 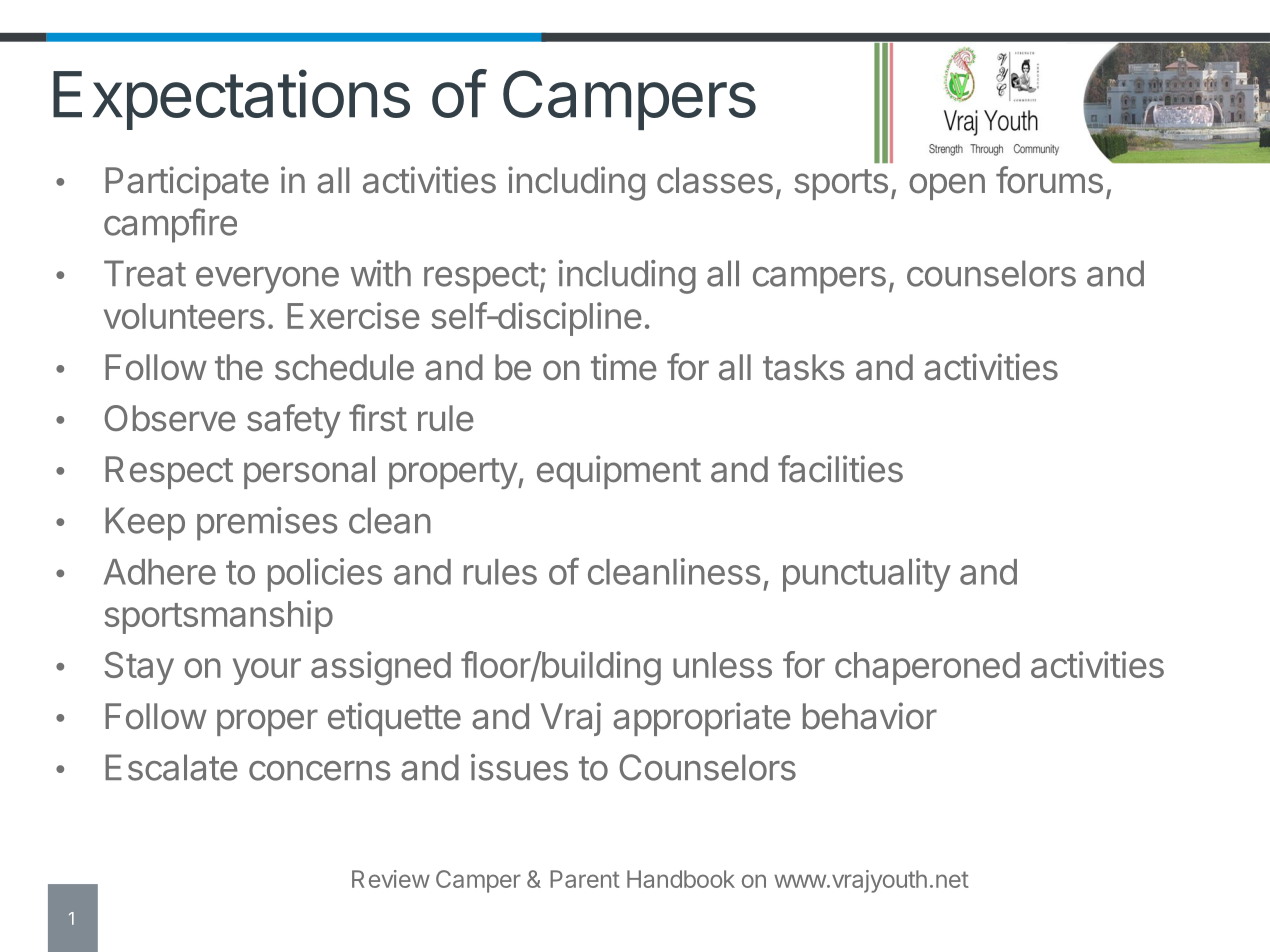 I want to click on the, so click(x=239, y=367).
